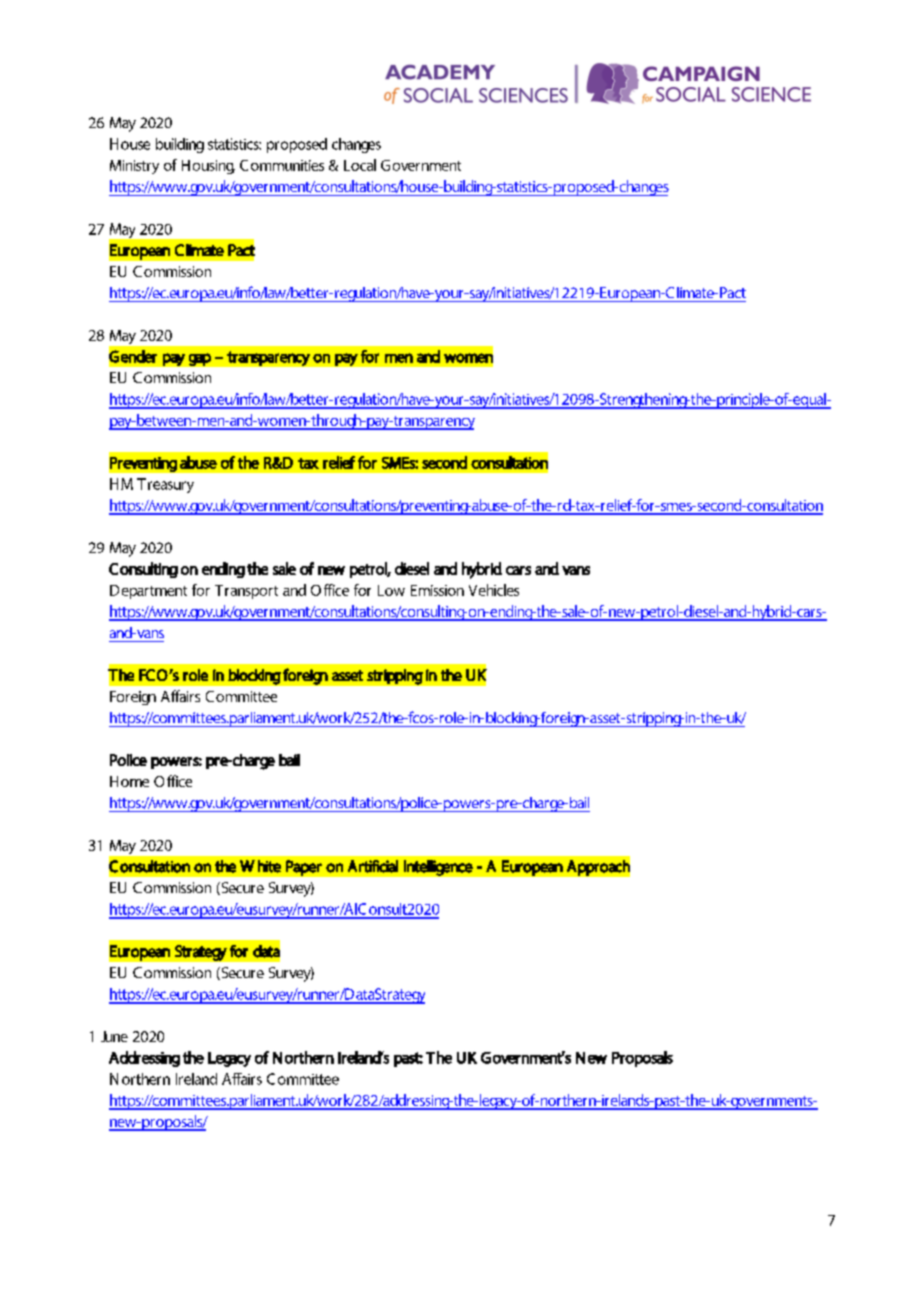  What do you see at coordinates (437, 590) in the screenshot?
I see `Emission` at bounding box center [437, 590].
